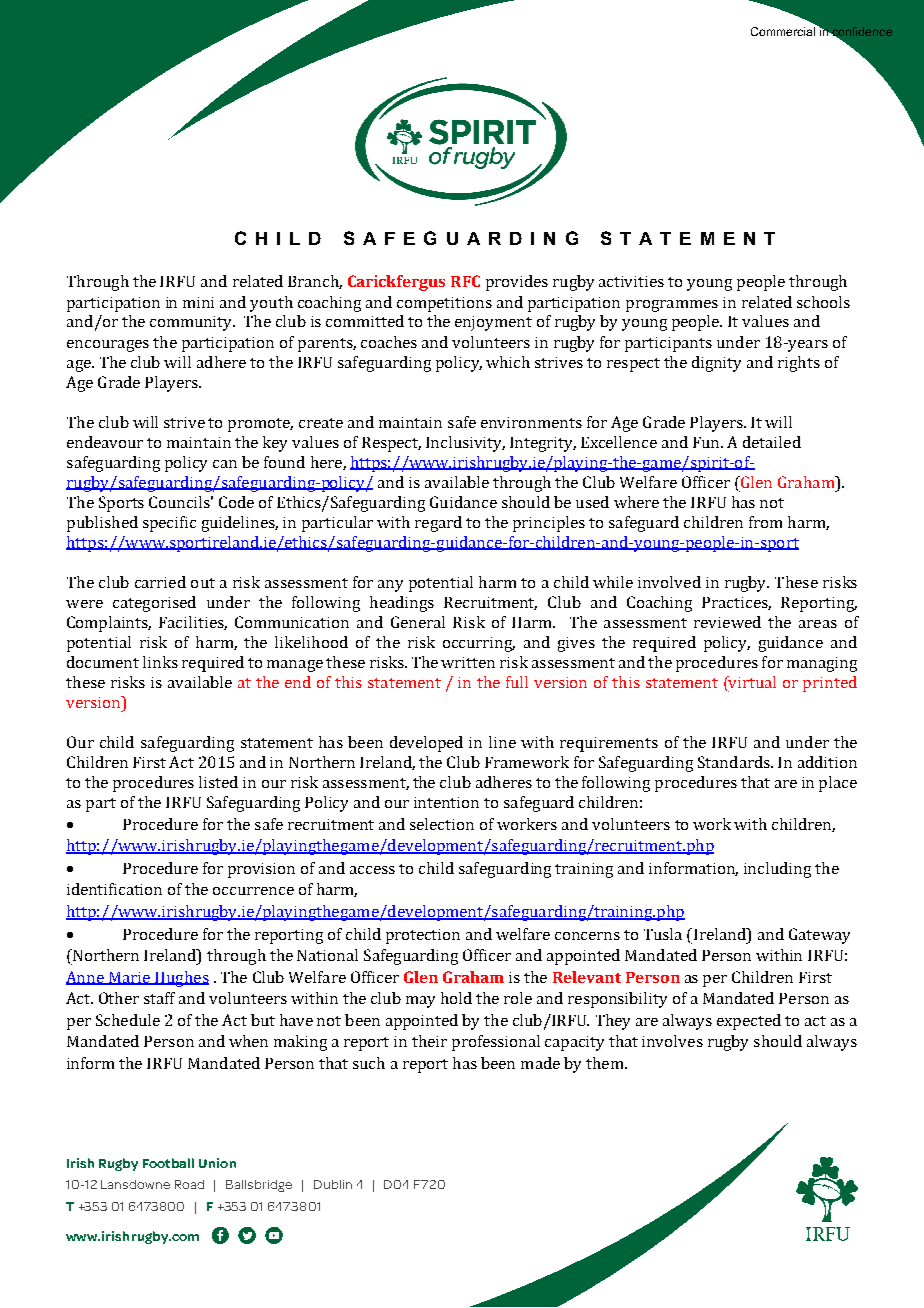  I want to click on mini, so click(198, 302).
